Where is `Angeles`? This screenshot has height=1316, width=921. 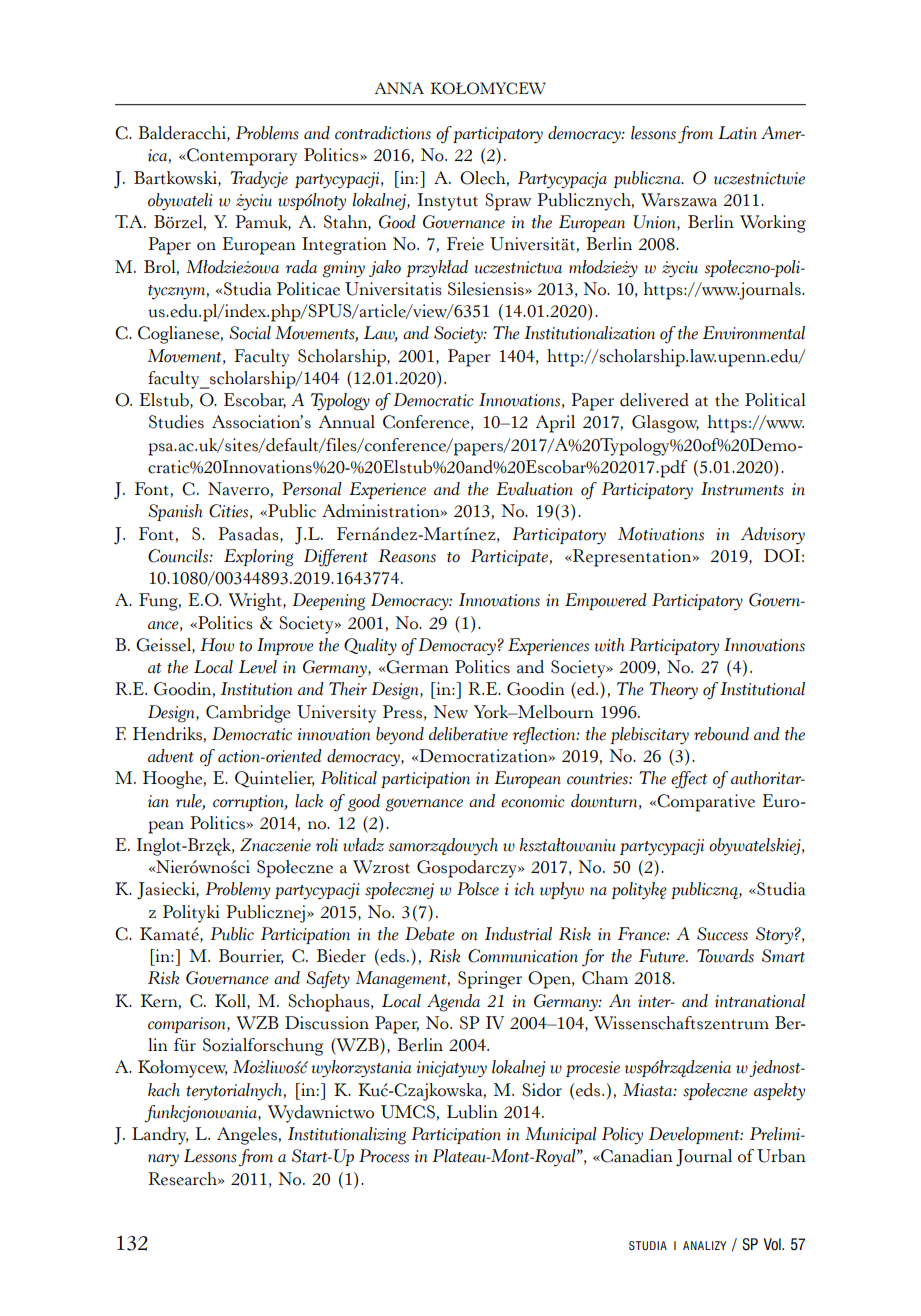 Angeles is located at coordinates (247, 1136).
